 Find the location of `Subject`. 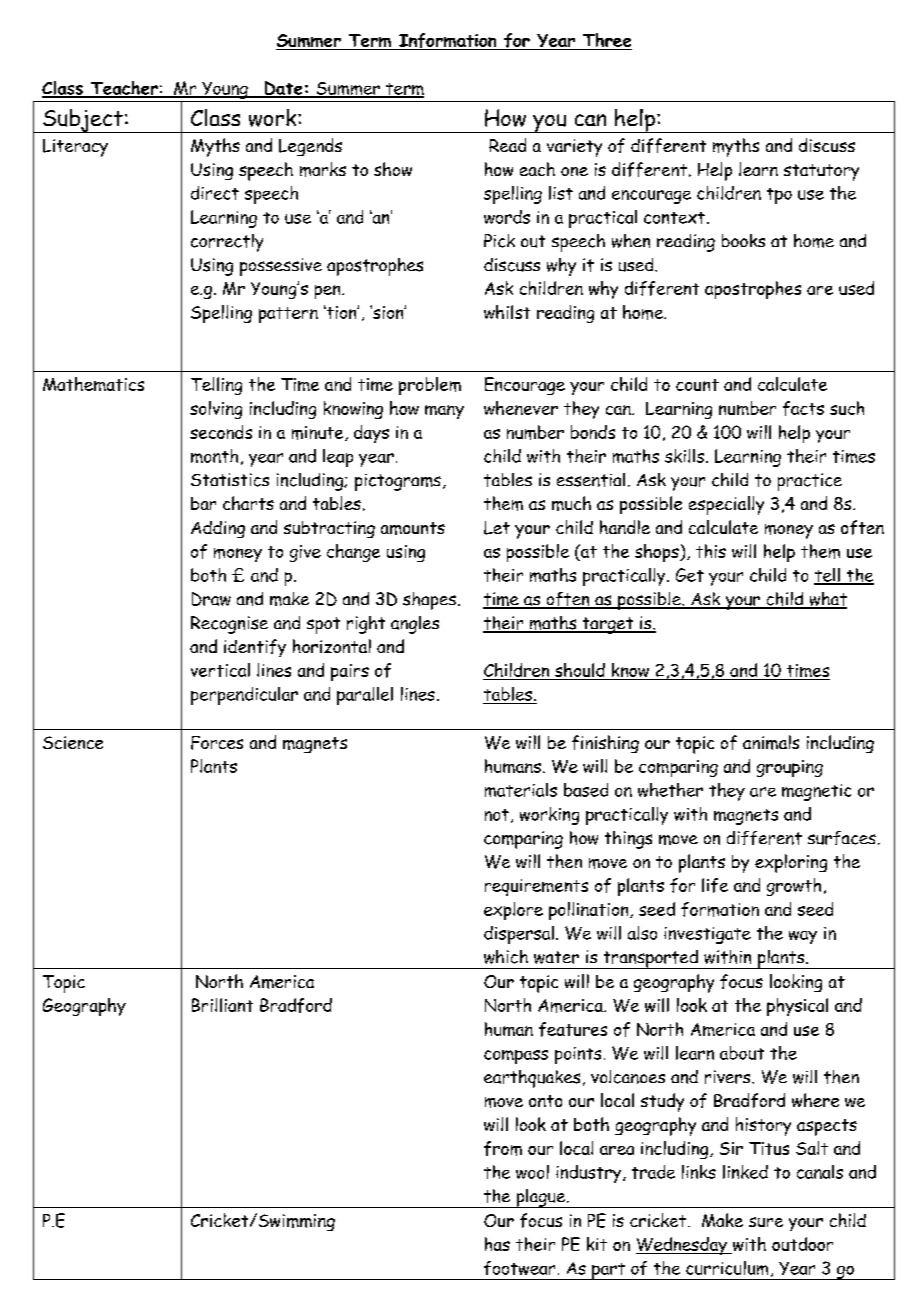

Subject is located at coordinates (83, 121).
